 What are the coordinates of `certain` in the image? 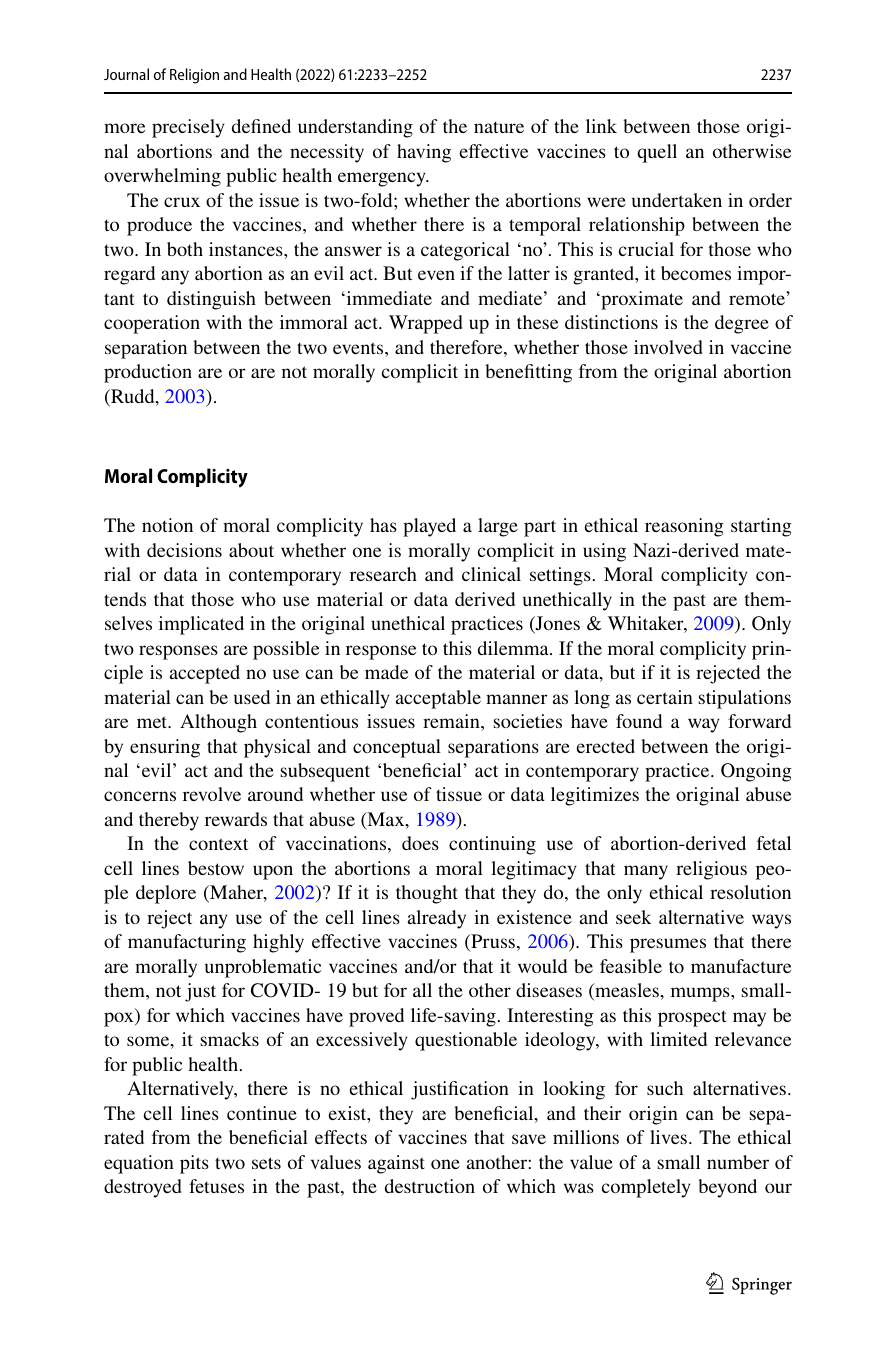 It's located at (665, 697).
